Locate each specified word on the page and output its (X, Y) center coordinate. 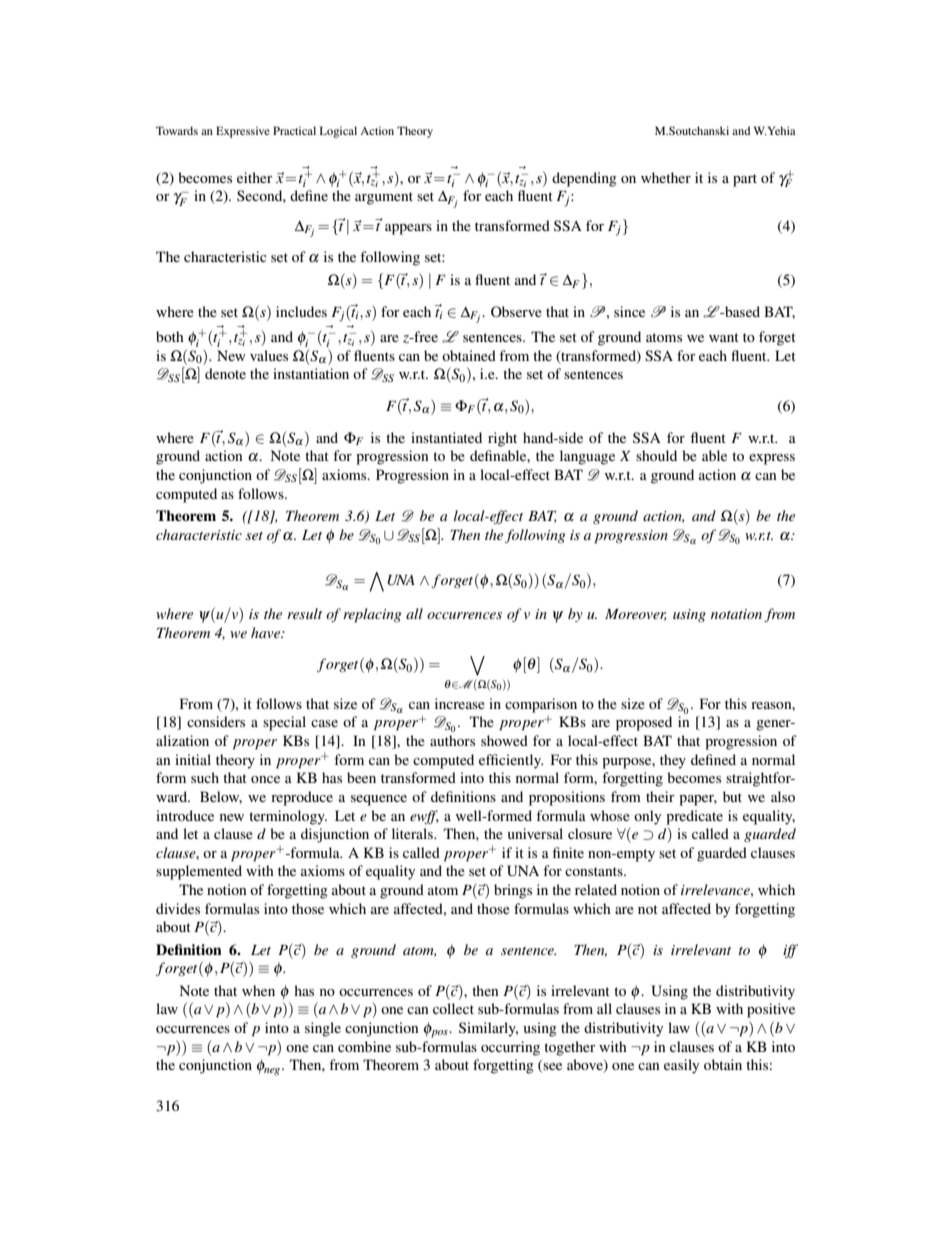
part (745, 180)
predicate (694, 817)
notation (736, 614)
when (258, 990)
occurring (510, 1048)
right (502, 439)
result (304, 613)
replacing (372, 615)
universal (535, 833)
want (724, 337)
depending (584, 179)
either (255, 177)
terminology (288, 817)
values (269, 355)
